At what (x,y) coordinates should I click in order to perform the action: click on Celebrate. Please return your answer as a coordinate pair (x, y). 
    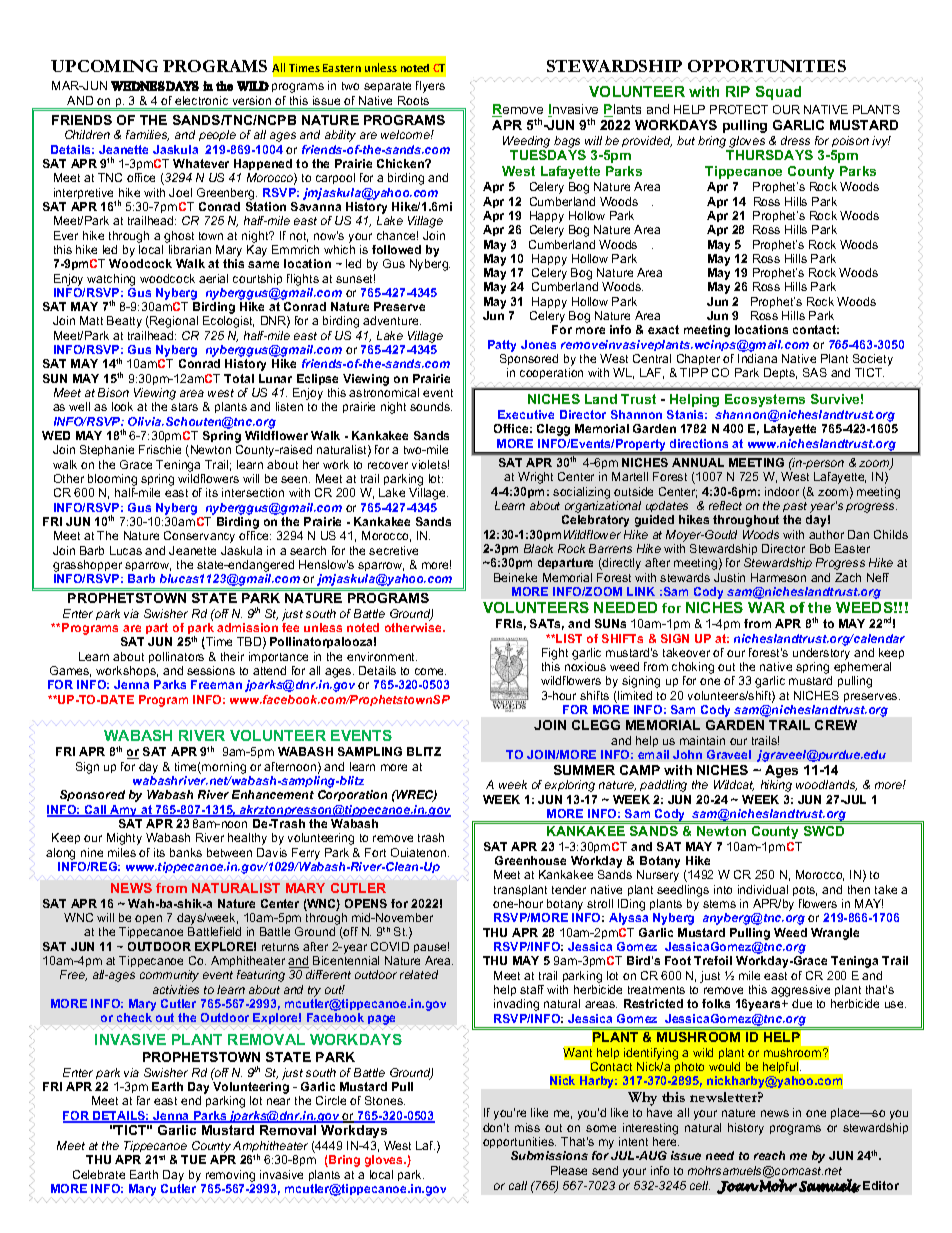
    Looking at the image, I should click on (99, 1174).
